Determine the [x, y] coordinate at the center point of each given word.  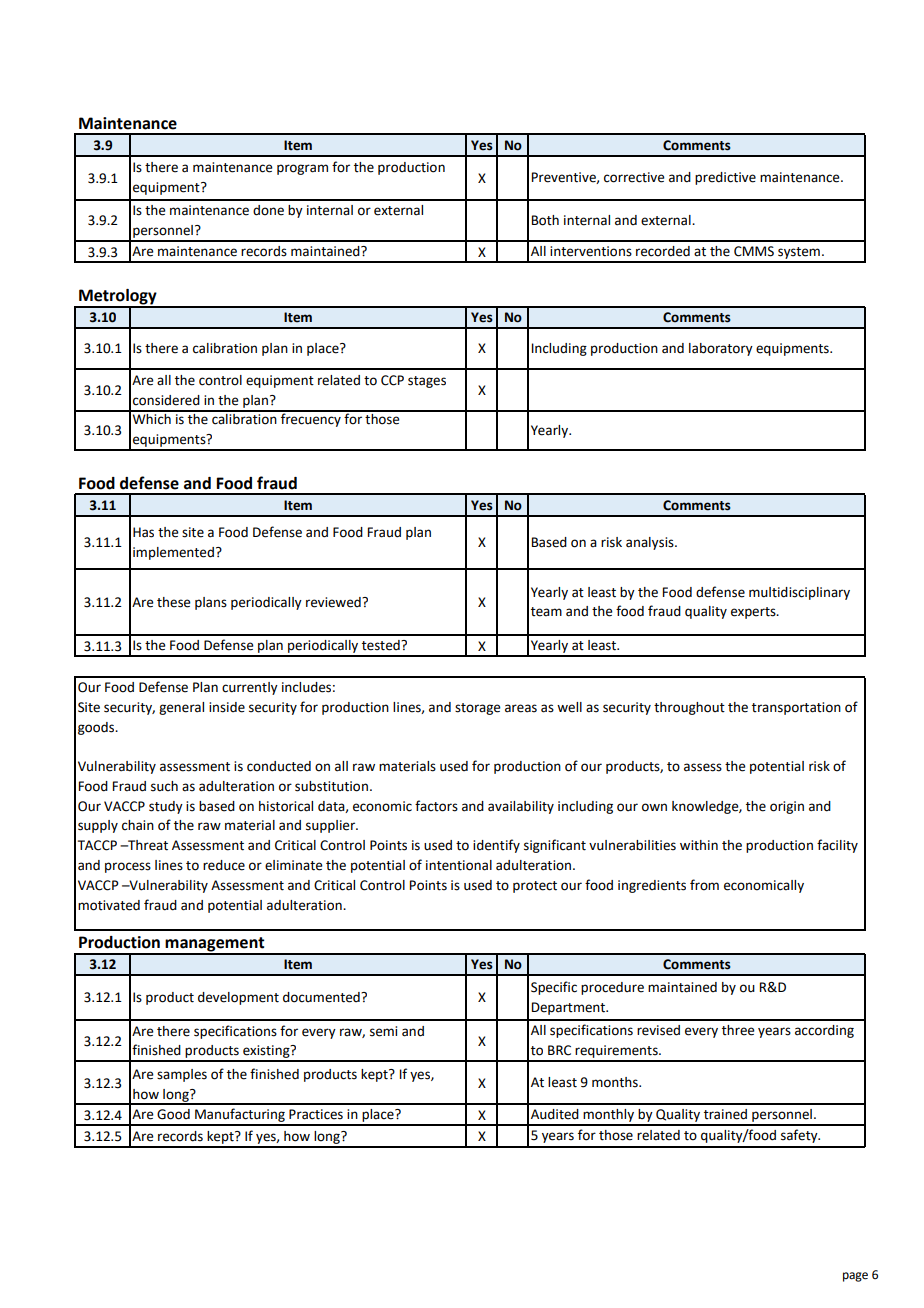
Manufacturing [240, 1116]
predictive [725, 178]
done [268, 210]
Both [545, 220]
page [855, 1277]
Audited [555, 1114]
